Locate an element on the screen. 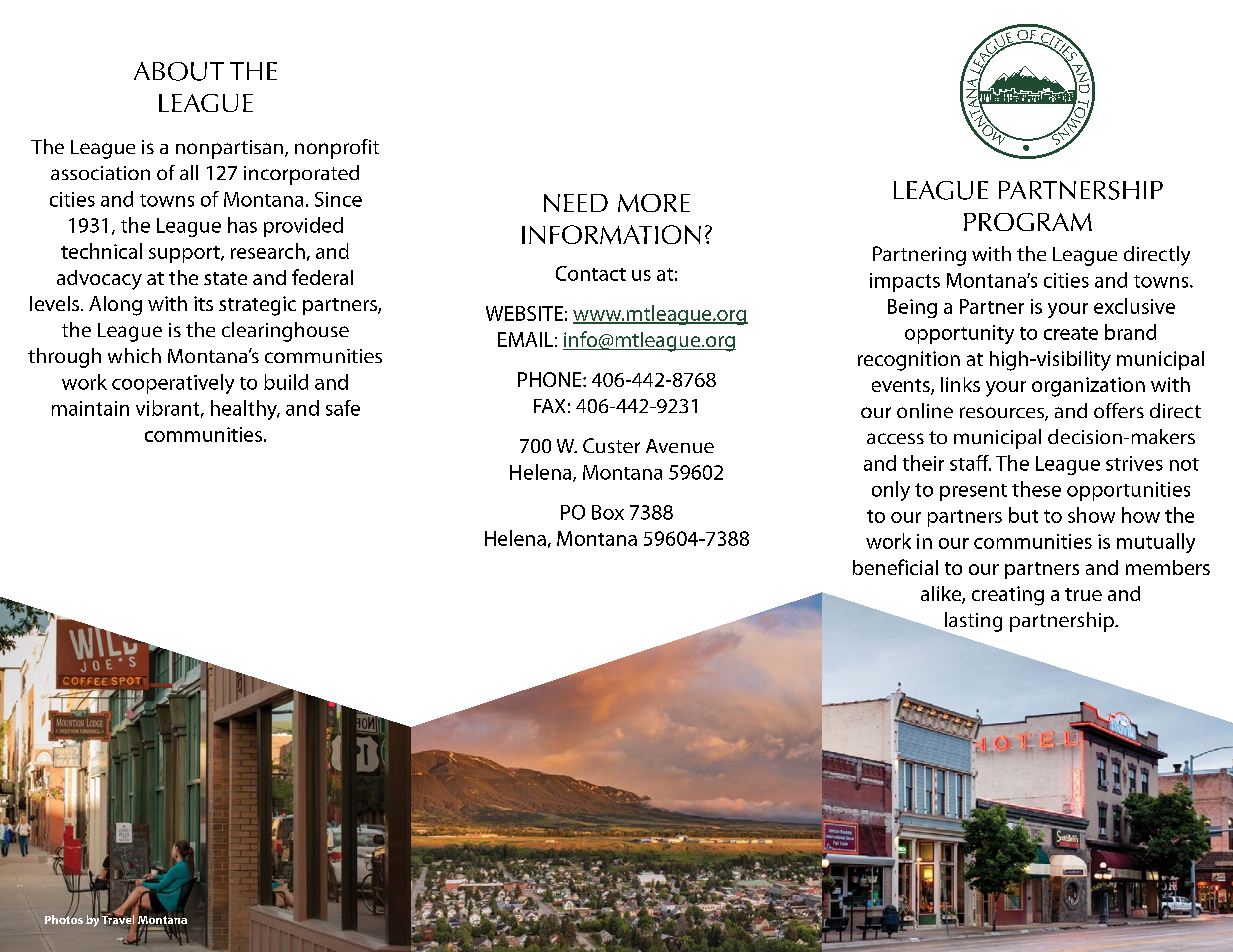  Travel is located at coordinates (118, 920).
